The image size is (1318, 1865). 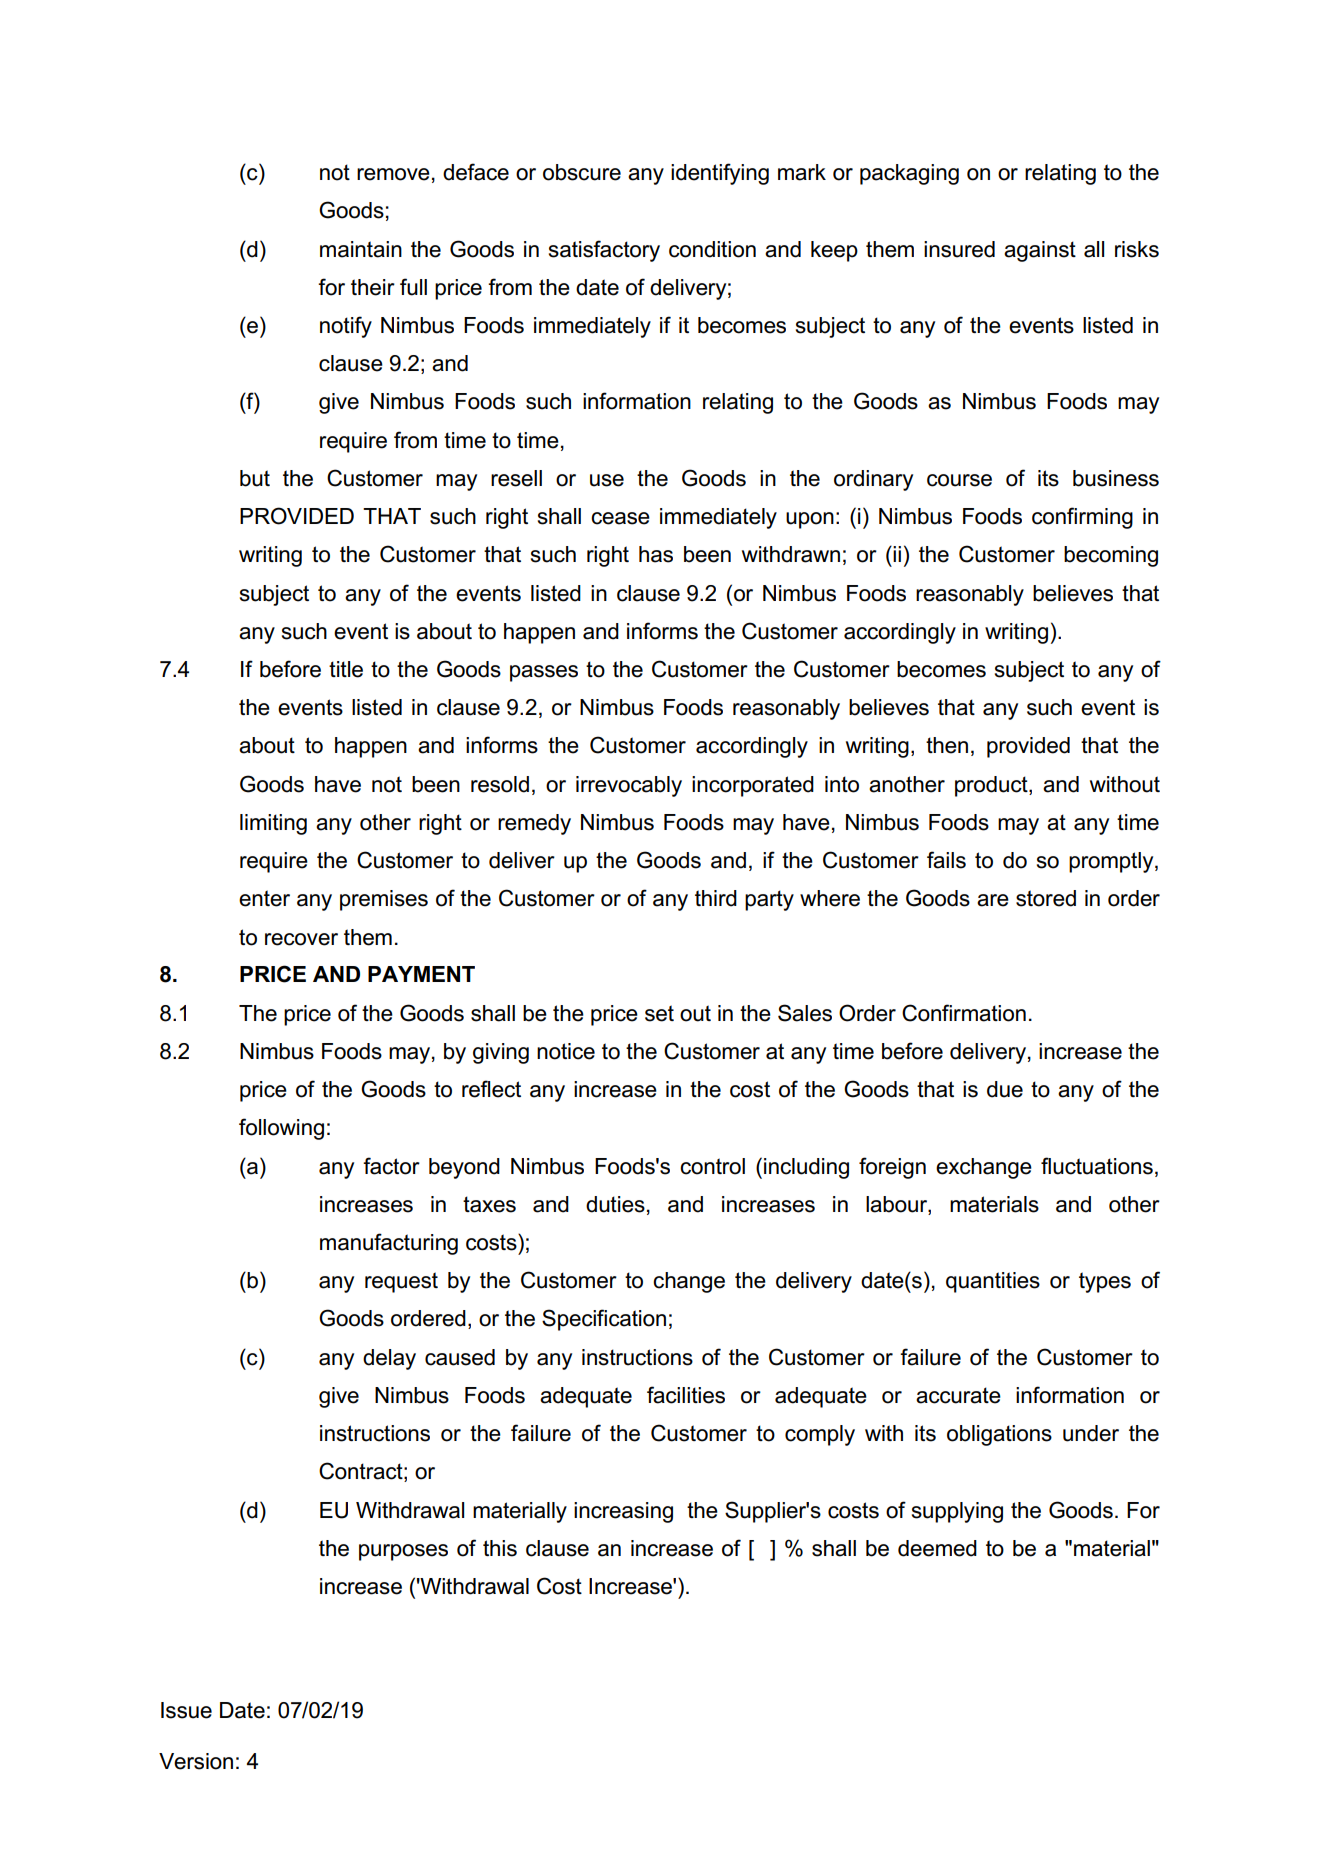 What do you see at coordinates (712, 249) in the screenshot?
I see `condition` at bounding box center [712, 249].
